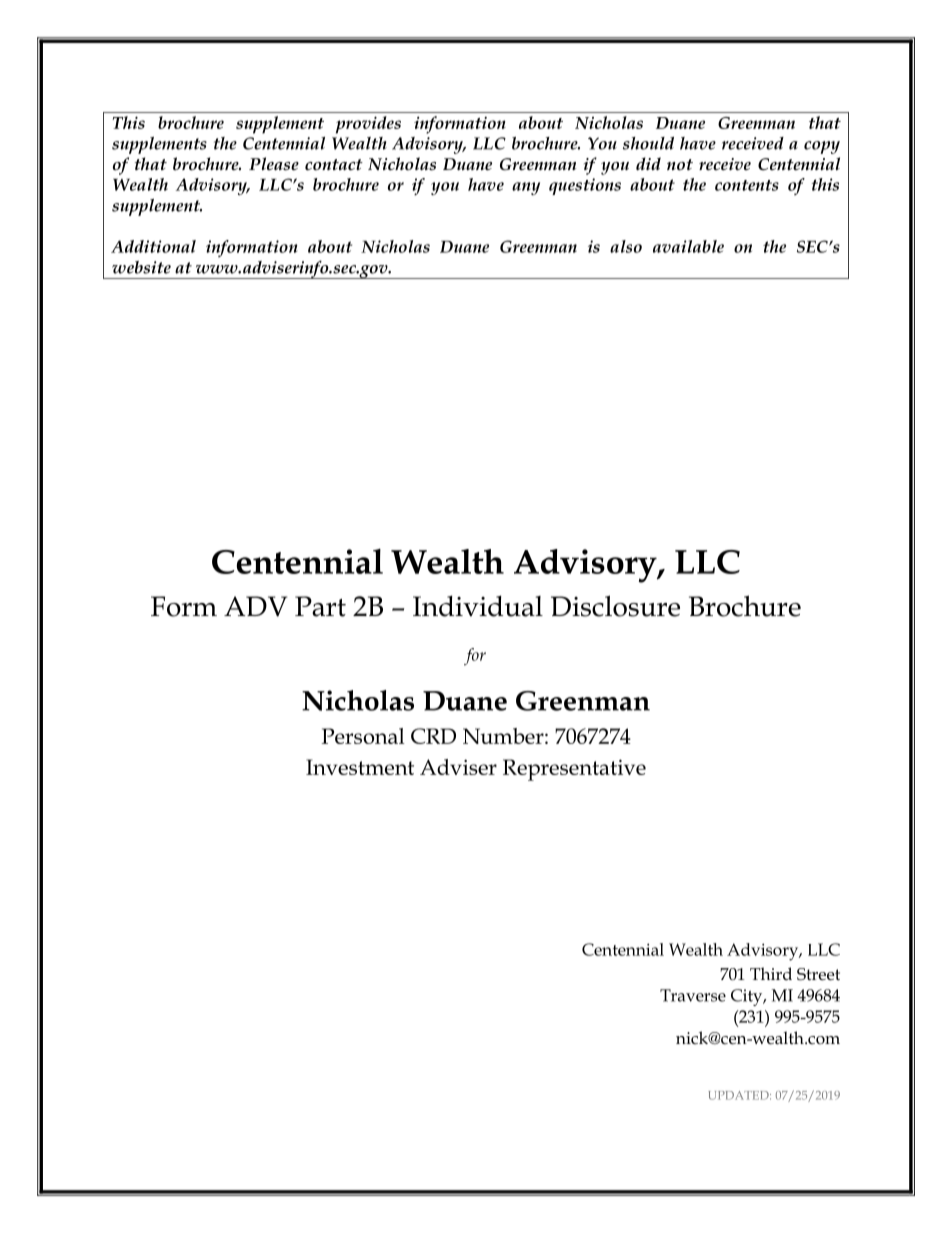 The height and width of the image is (1233, 952). What do you see at coordinates (747, 185) in the image?
I see `contents` at bounding box center [747, 185].
